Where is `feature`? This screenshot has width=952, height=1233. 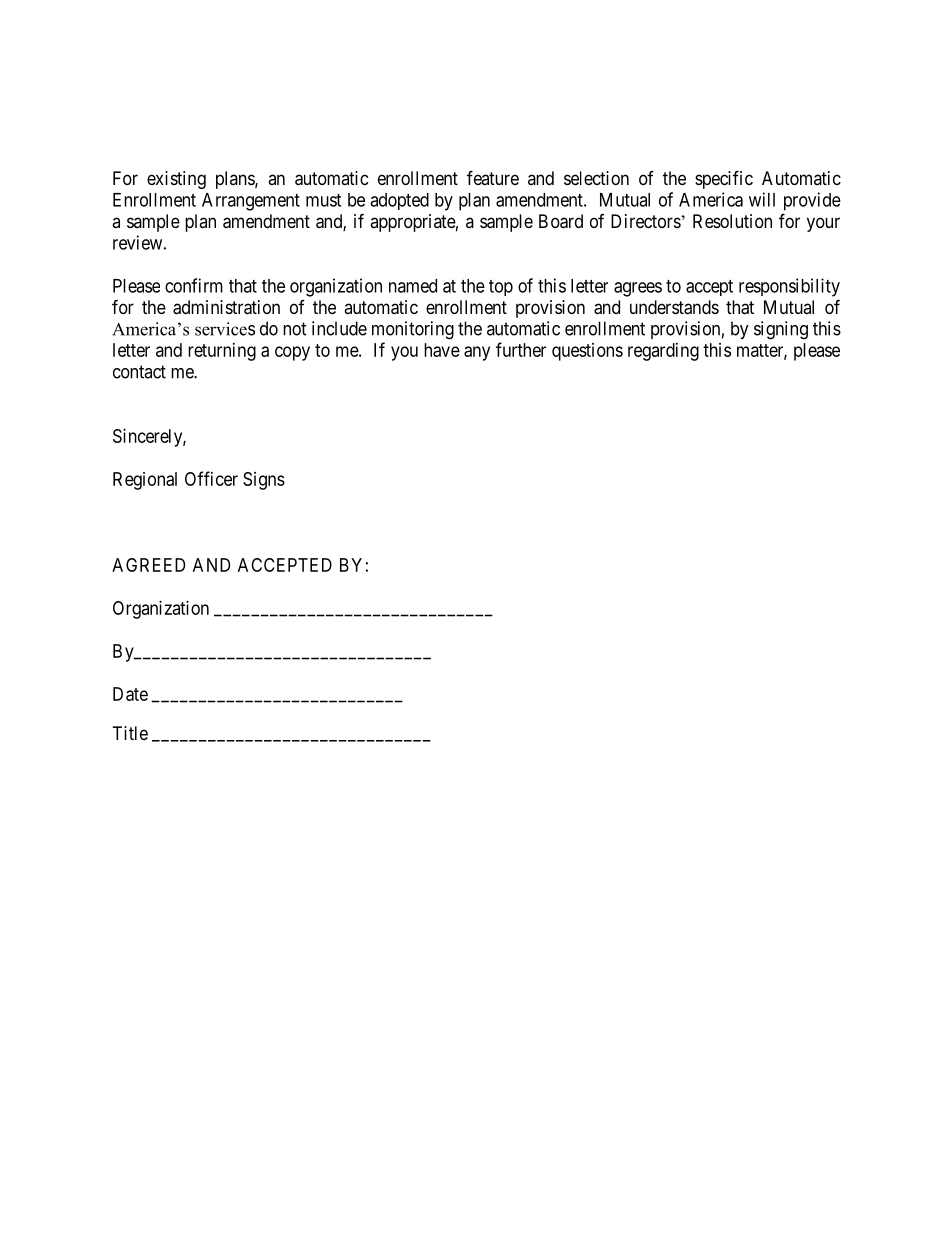
feature is located at coordinates (493, 177).
